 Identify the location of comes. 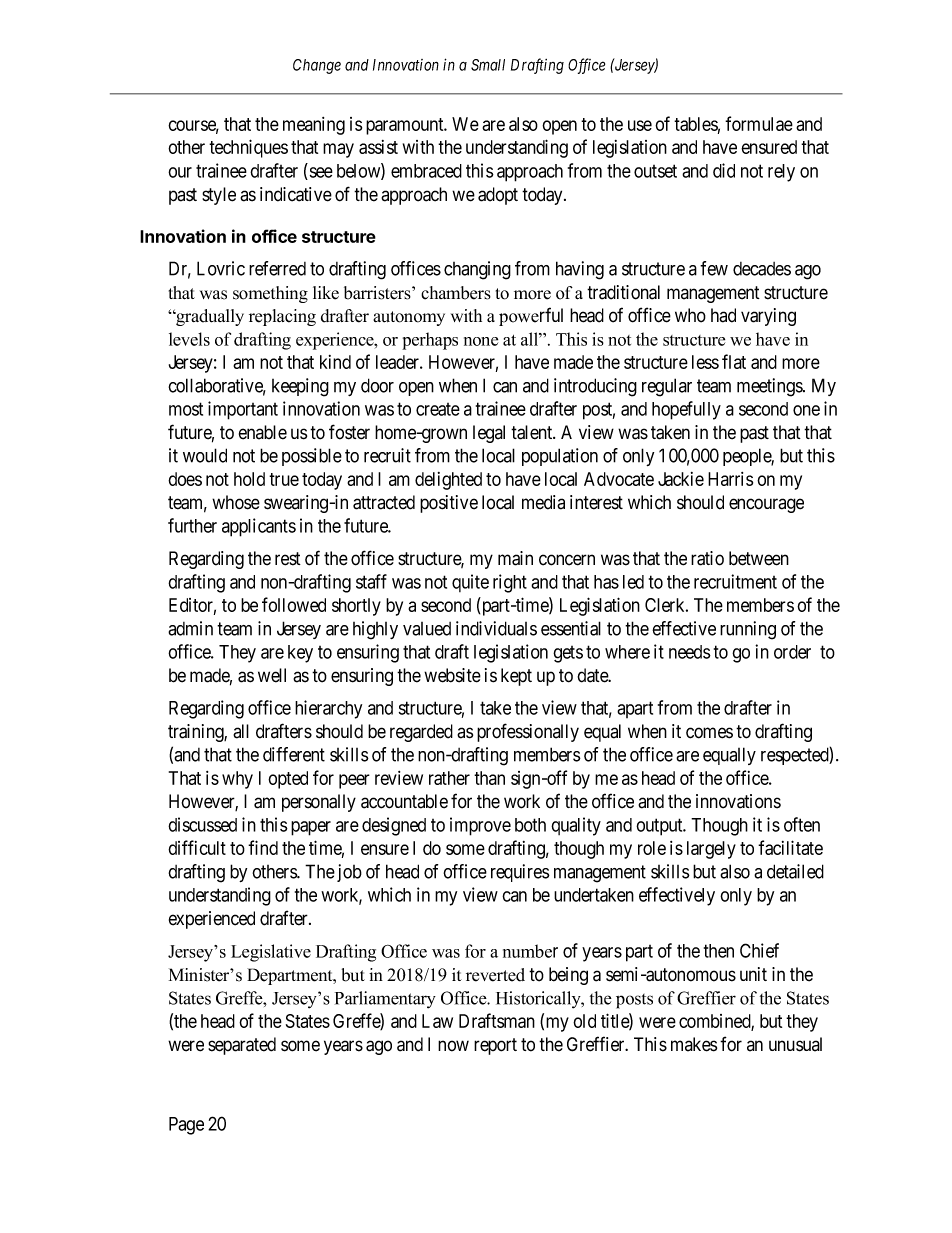
(709, 733).
